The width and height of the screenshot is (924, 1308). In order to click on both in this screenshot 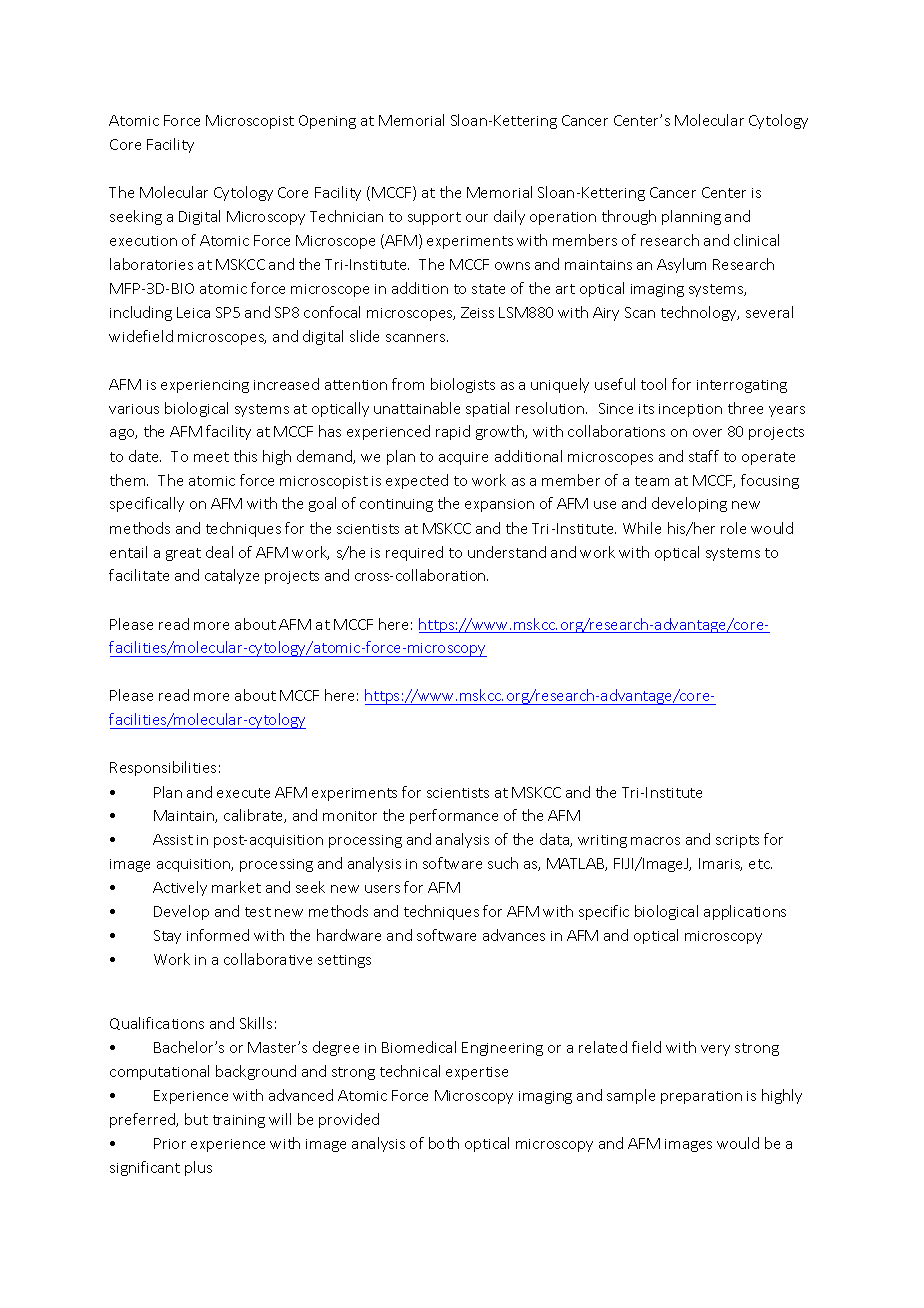, I will do `click(444, 1143)`.
